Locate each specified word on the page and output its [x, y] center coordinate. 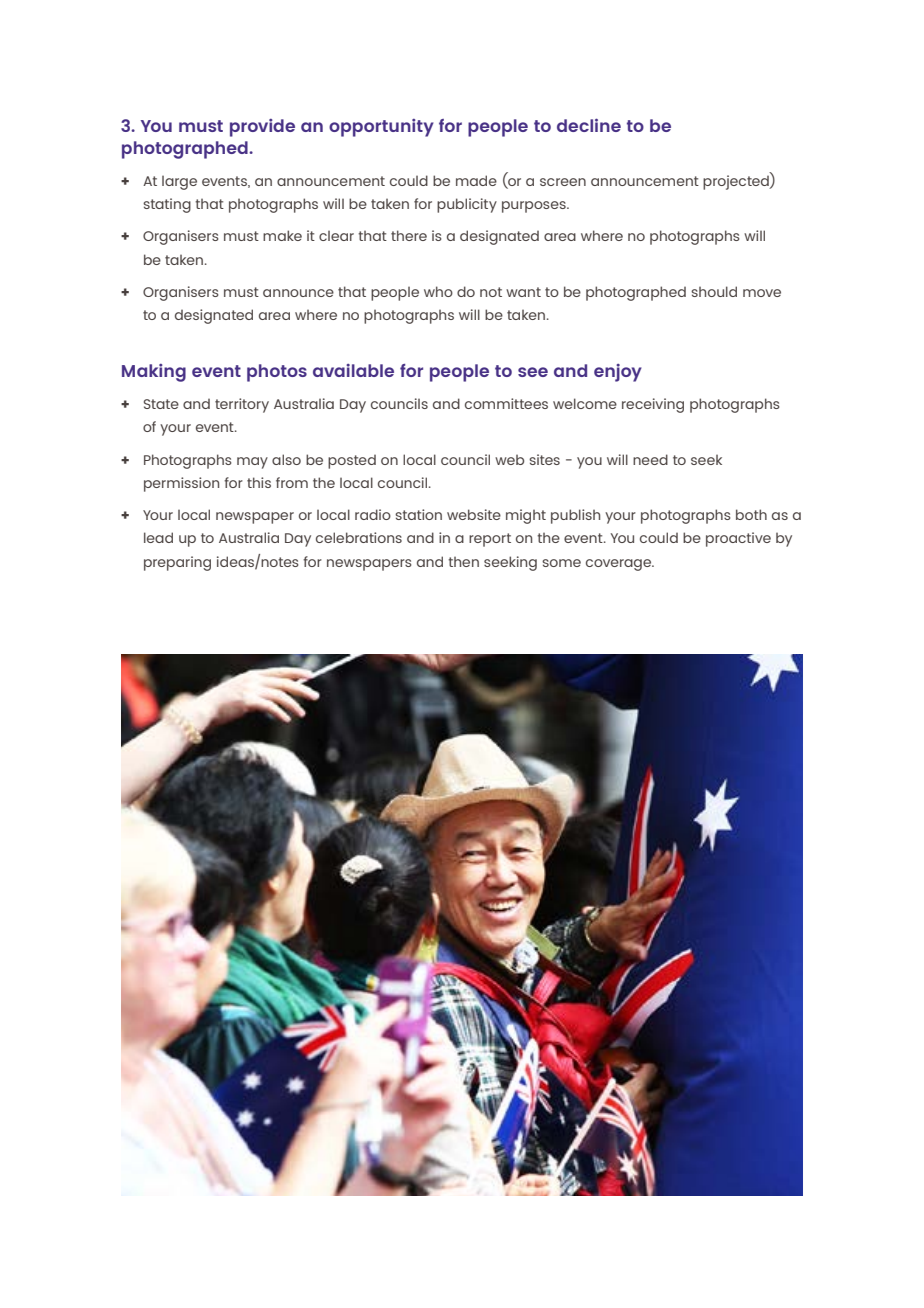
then [463, 562]
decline [589, 125]
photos [277, 373]
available [353, 370]
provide [262, 128]
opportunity [381, 128]
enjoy [618, 373]
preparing [177, 563]
